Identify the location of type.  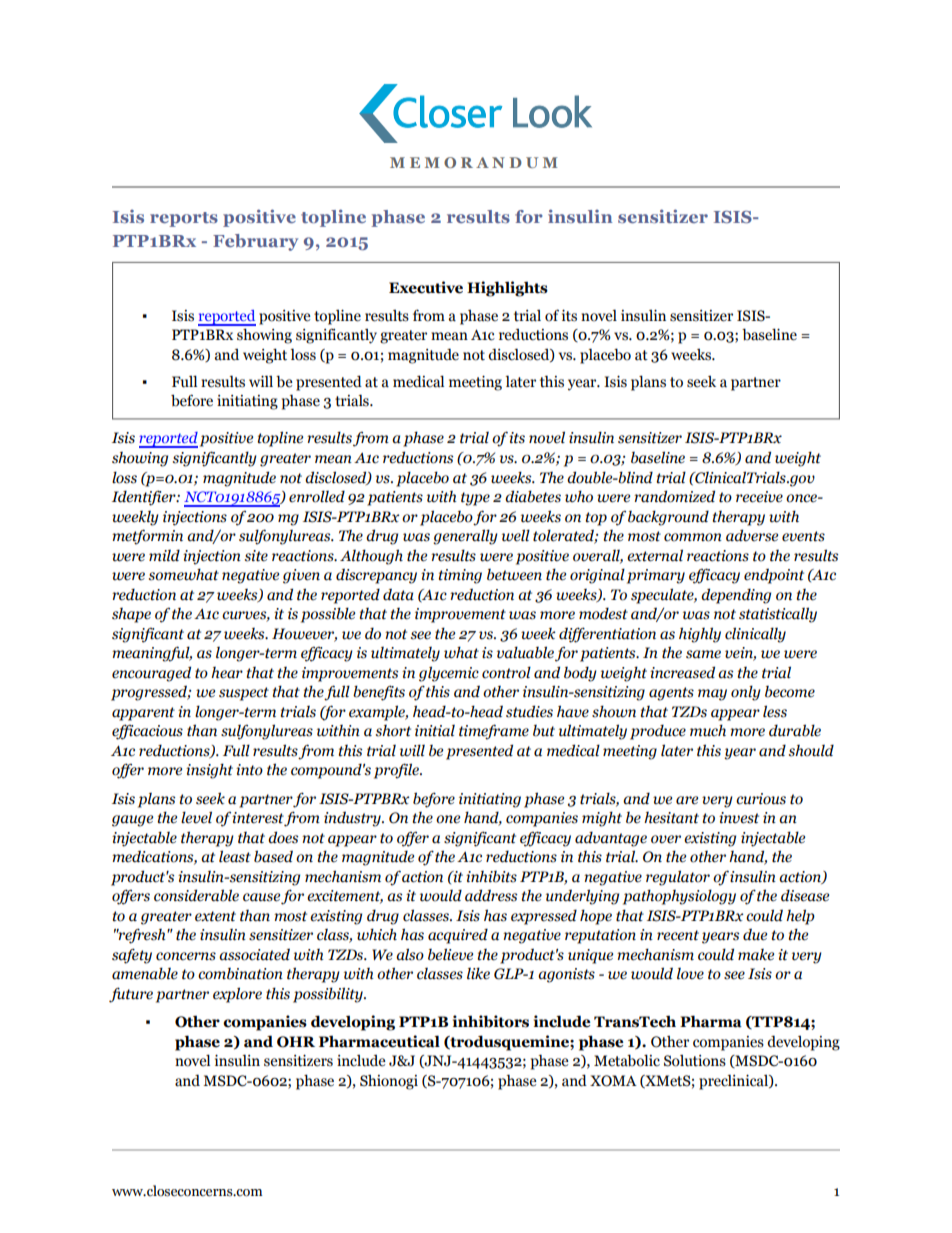
(475, 499).
